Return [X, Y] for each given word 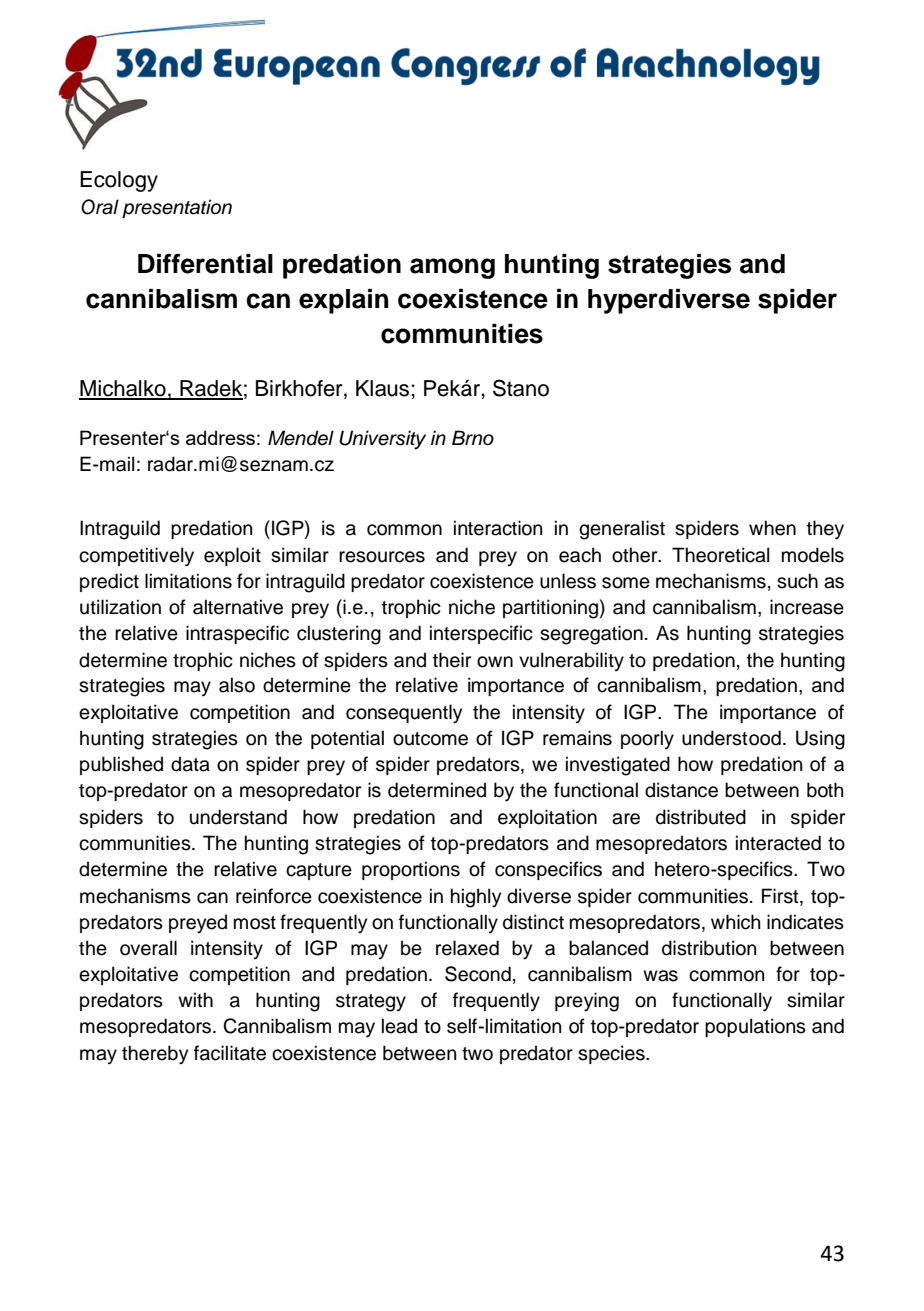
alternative [238, 607]
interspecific [481, 634]
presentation [177, 208]
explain [344, 301]
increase [807, 607]
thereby [155, 1055]
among [452, 268]
